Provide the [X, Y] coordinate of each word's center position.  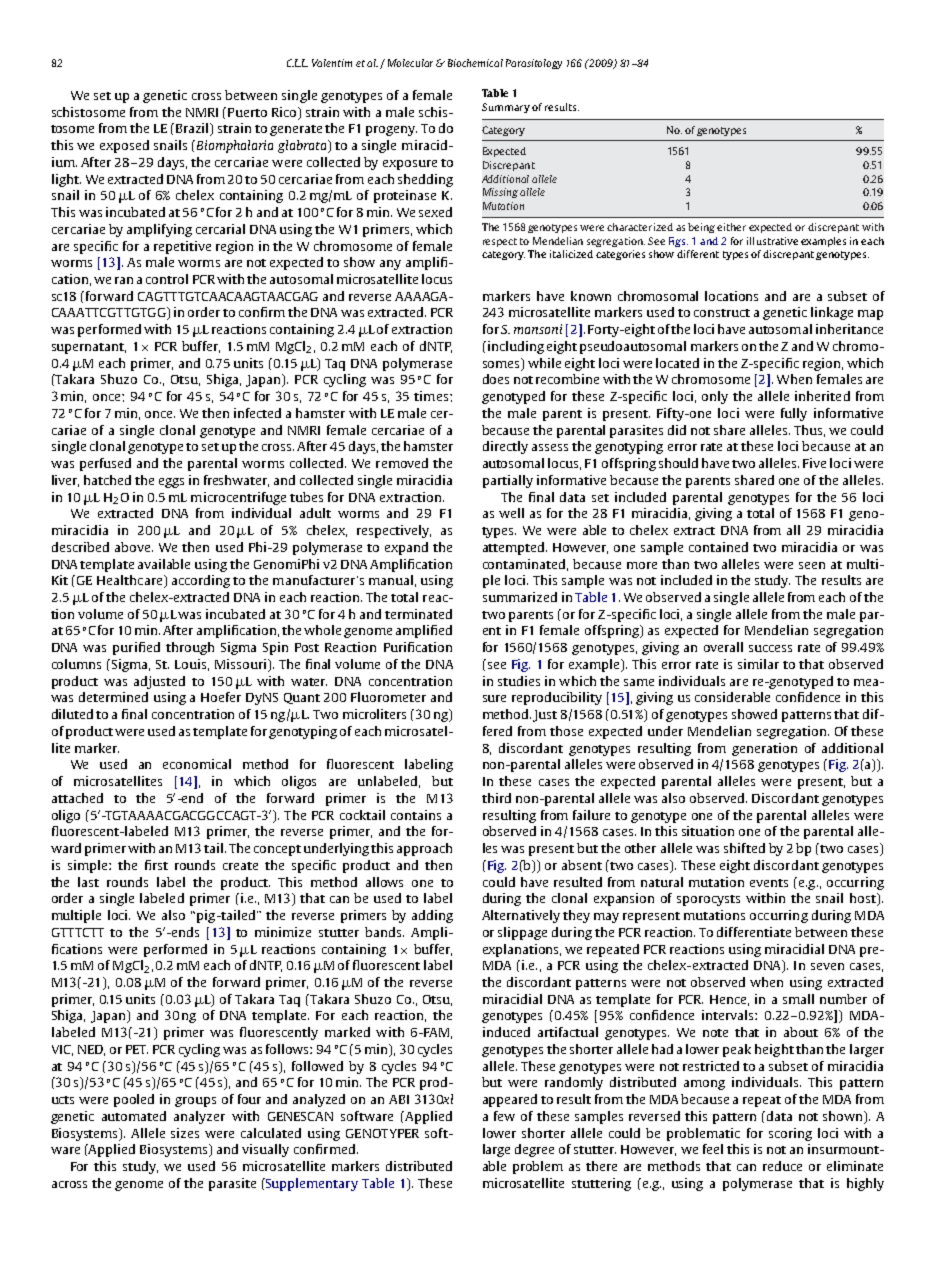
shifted [744, 848]
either [731, 227]
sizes [185, 1133]
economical [197, 764]
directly [505, 447]
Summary [506, 108]
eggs [171, 483]
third [496, 798]
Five [814, 463]
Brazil [194, 129]
